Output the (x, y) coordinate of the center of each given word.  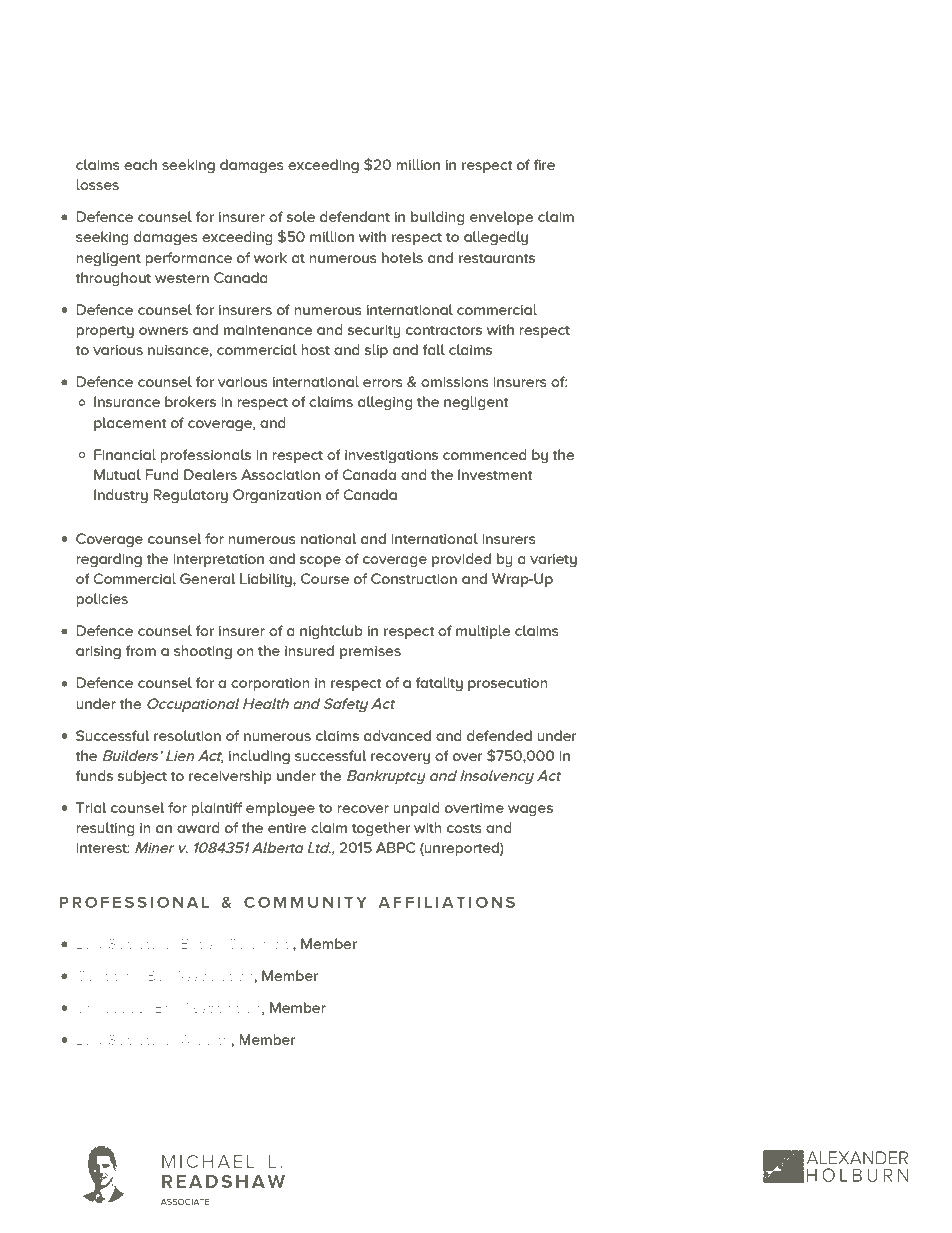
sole (301, 216)
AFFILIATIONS (446, 902)
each (140, 164)
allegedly (496, 238)
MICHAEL (208, 1161)
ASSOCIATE (185, 1201)
